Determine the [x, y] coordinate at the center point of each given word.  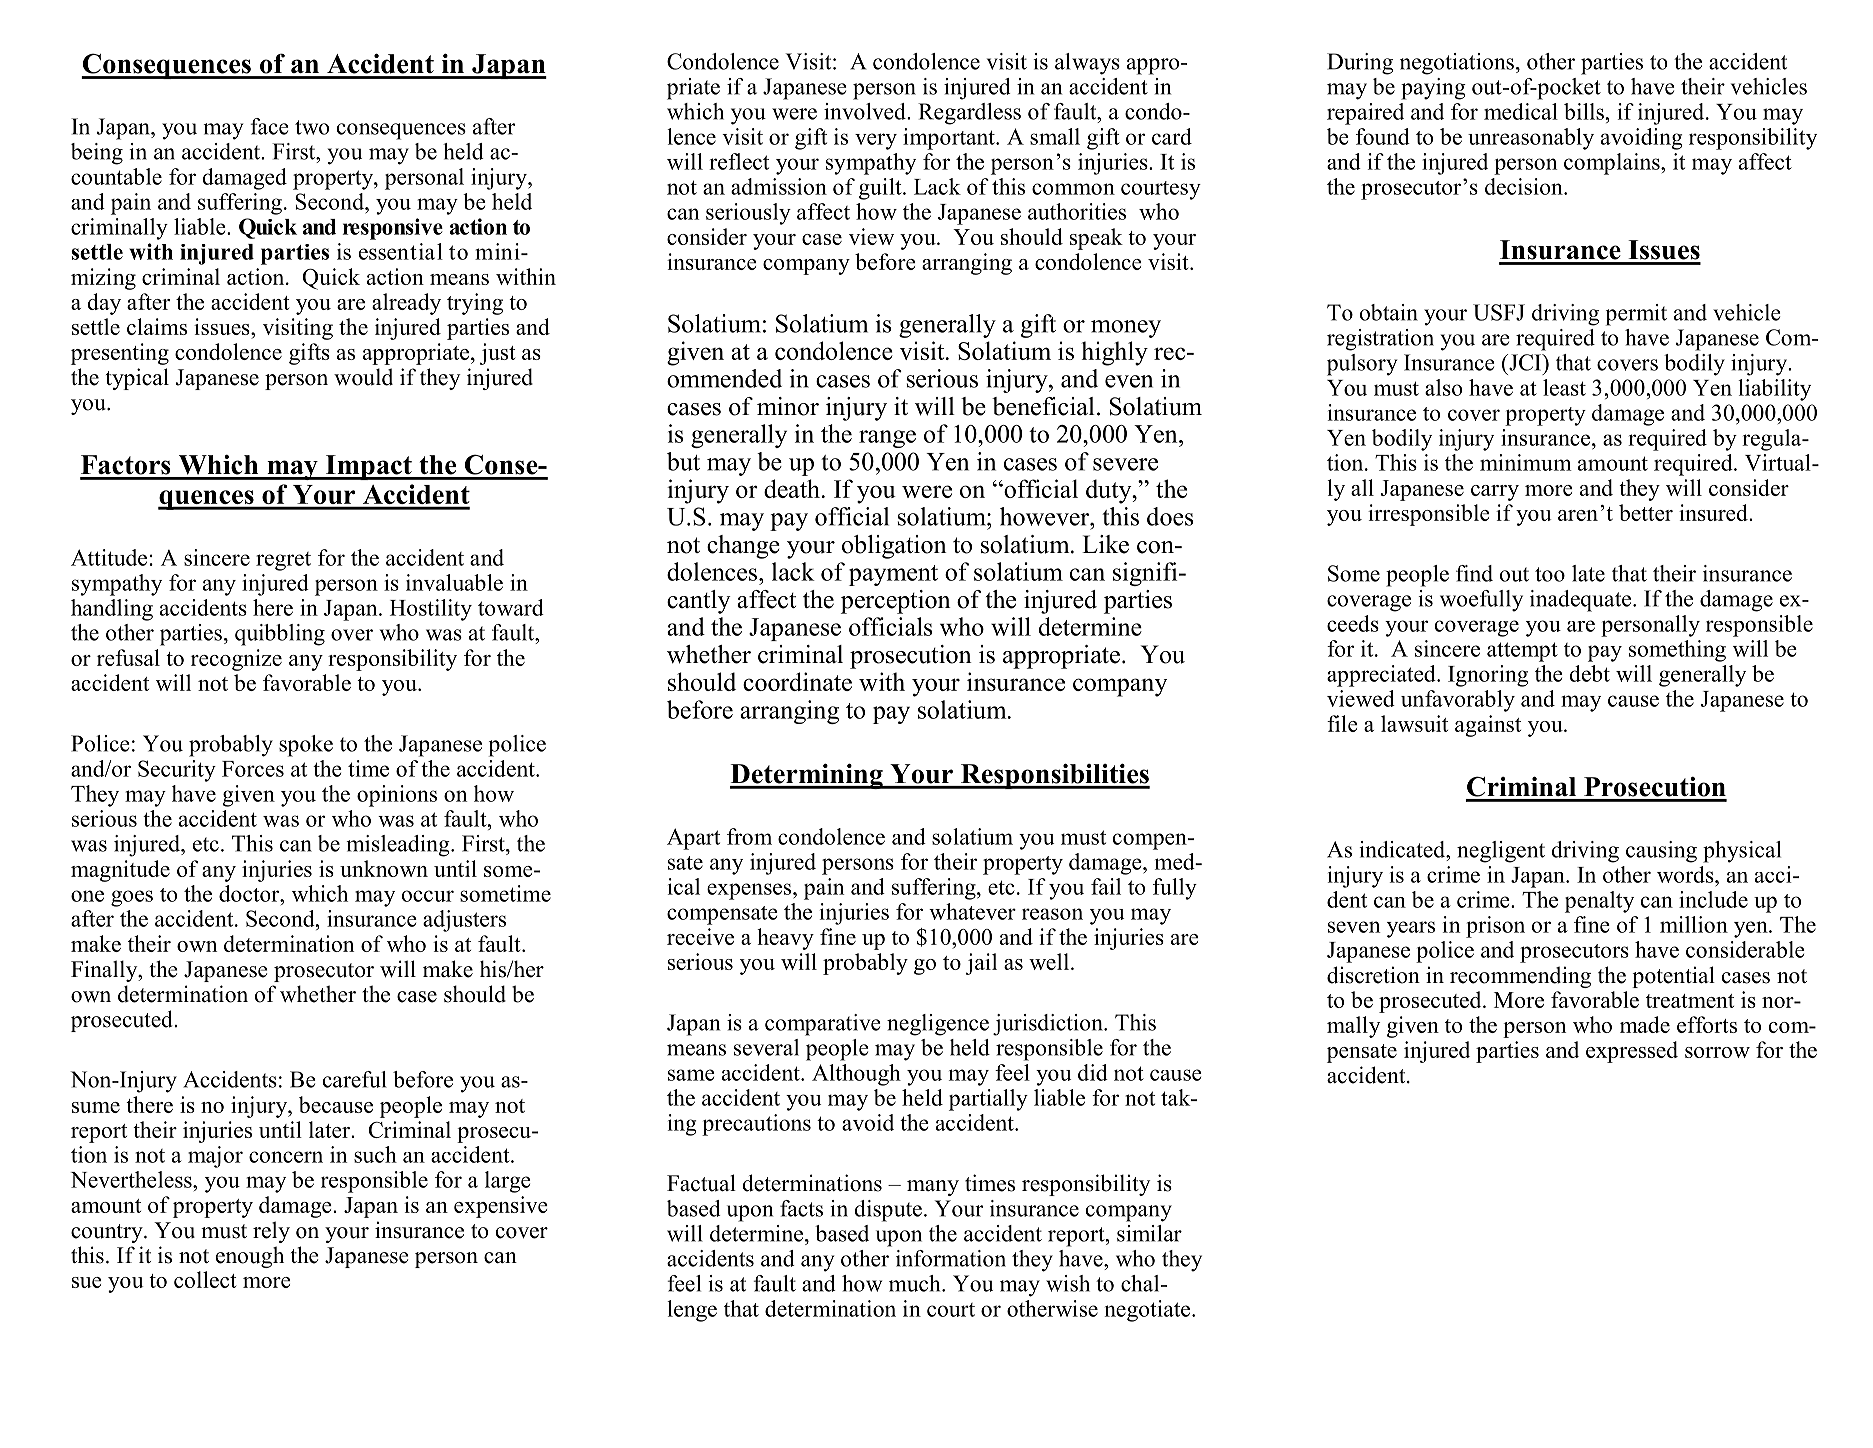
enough [250, 1257]
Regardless [969, 114]
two [312, 127]
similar [1149, 1233]
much [916, 1283]
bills [1584, 111]
